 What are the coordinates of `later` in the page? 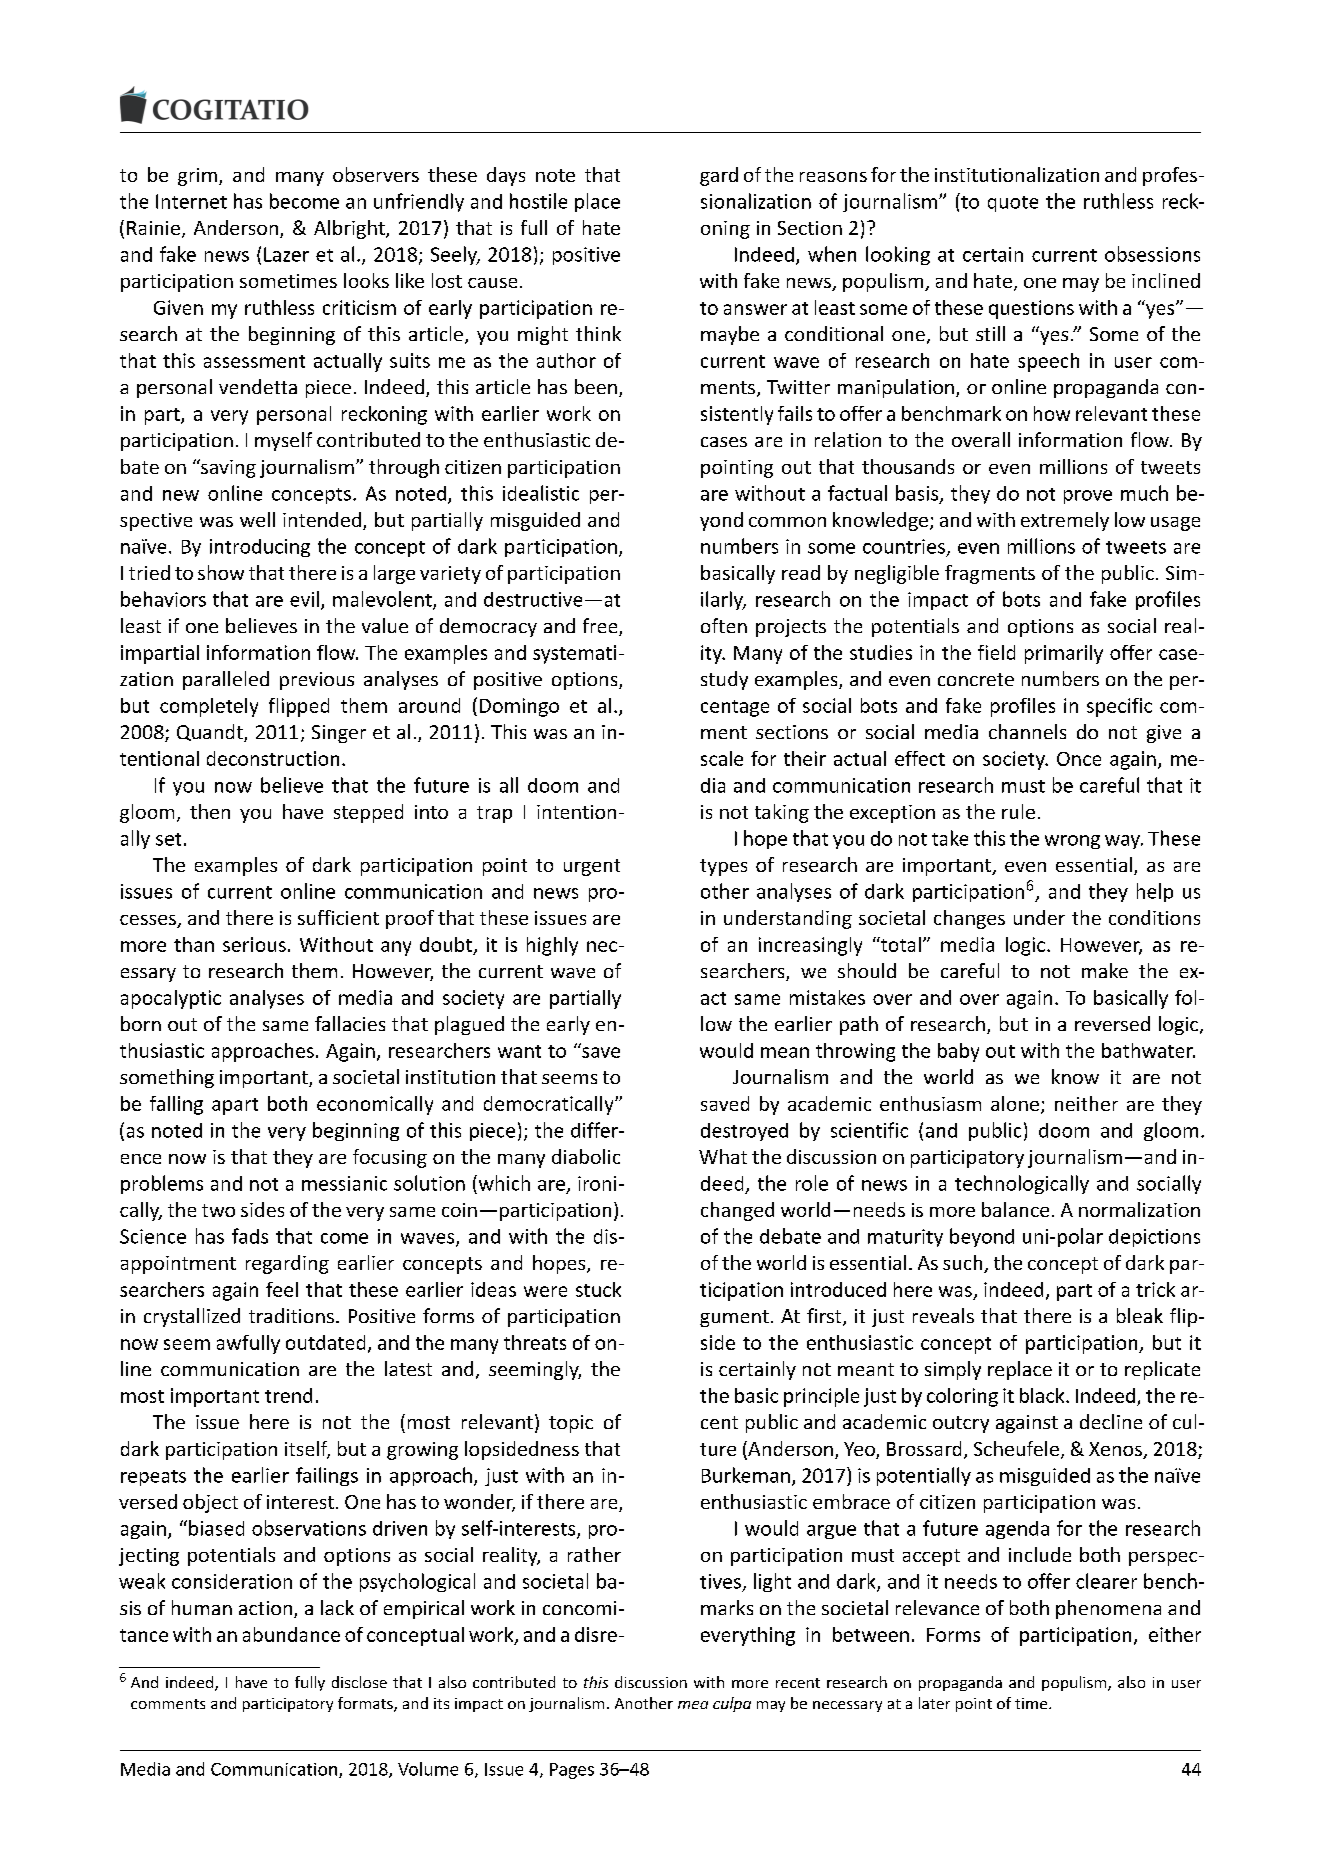 It's located at (934, 1703).
